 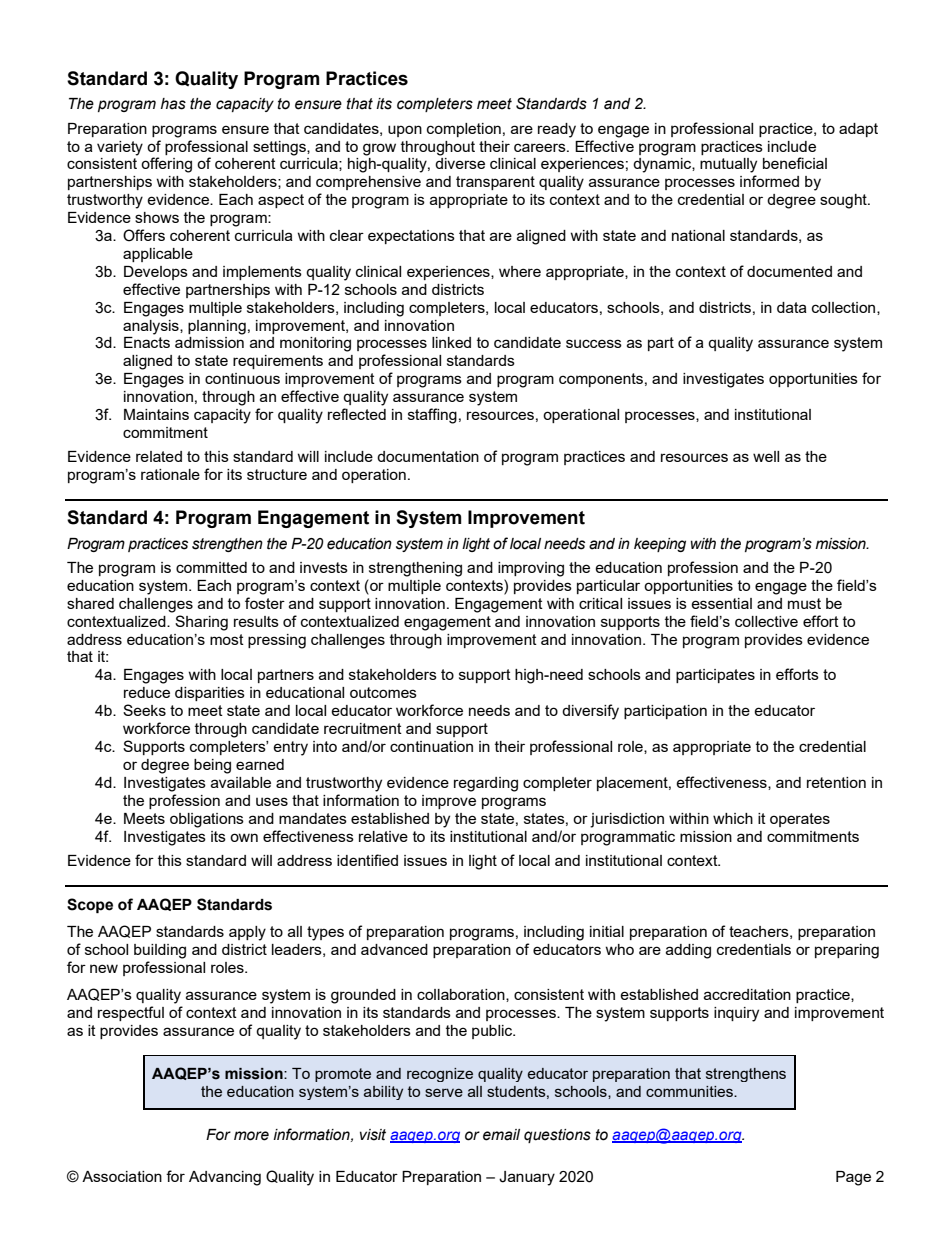 What do you see at coordinates (853, 1178) in the image?
I see `Page` at bounding box center [853, 1178].
